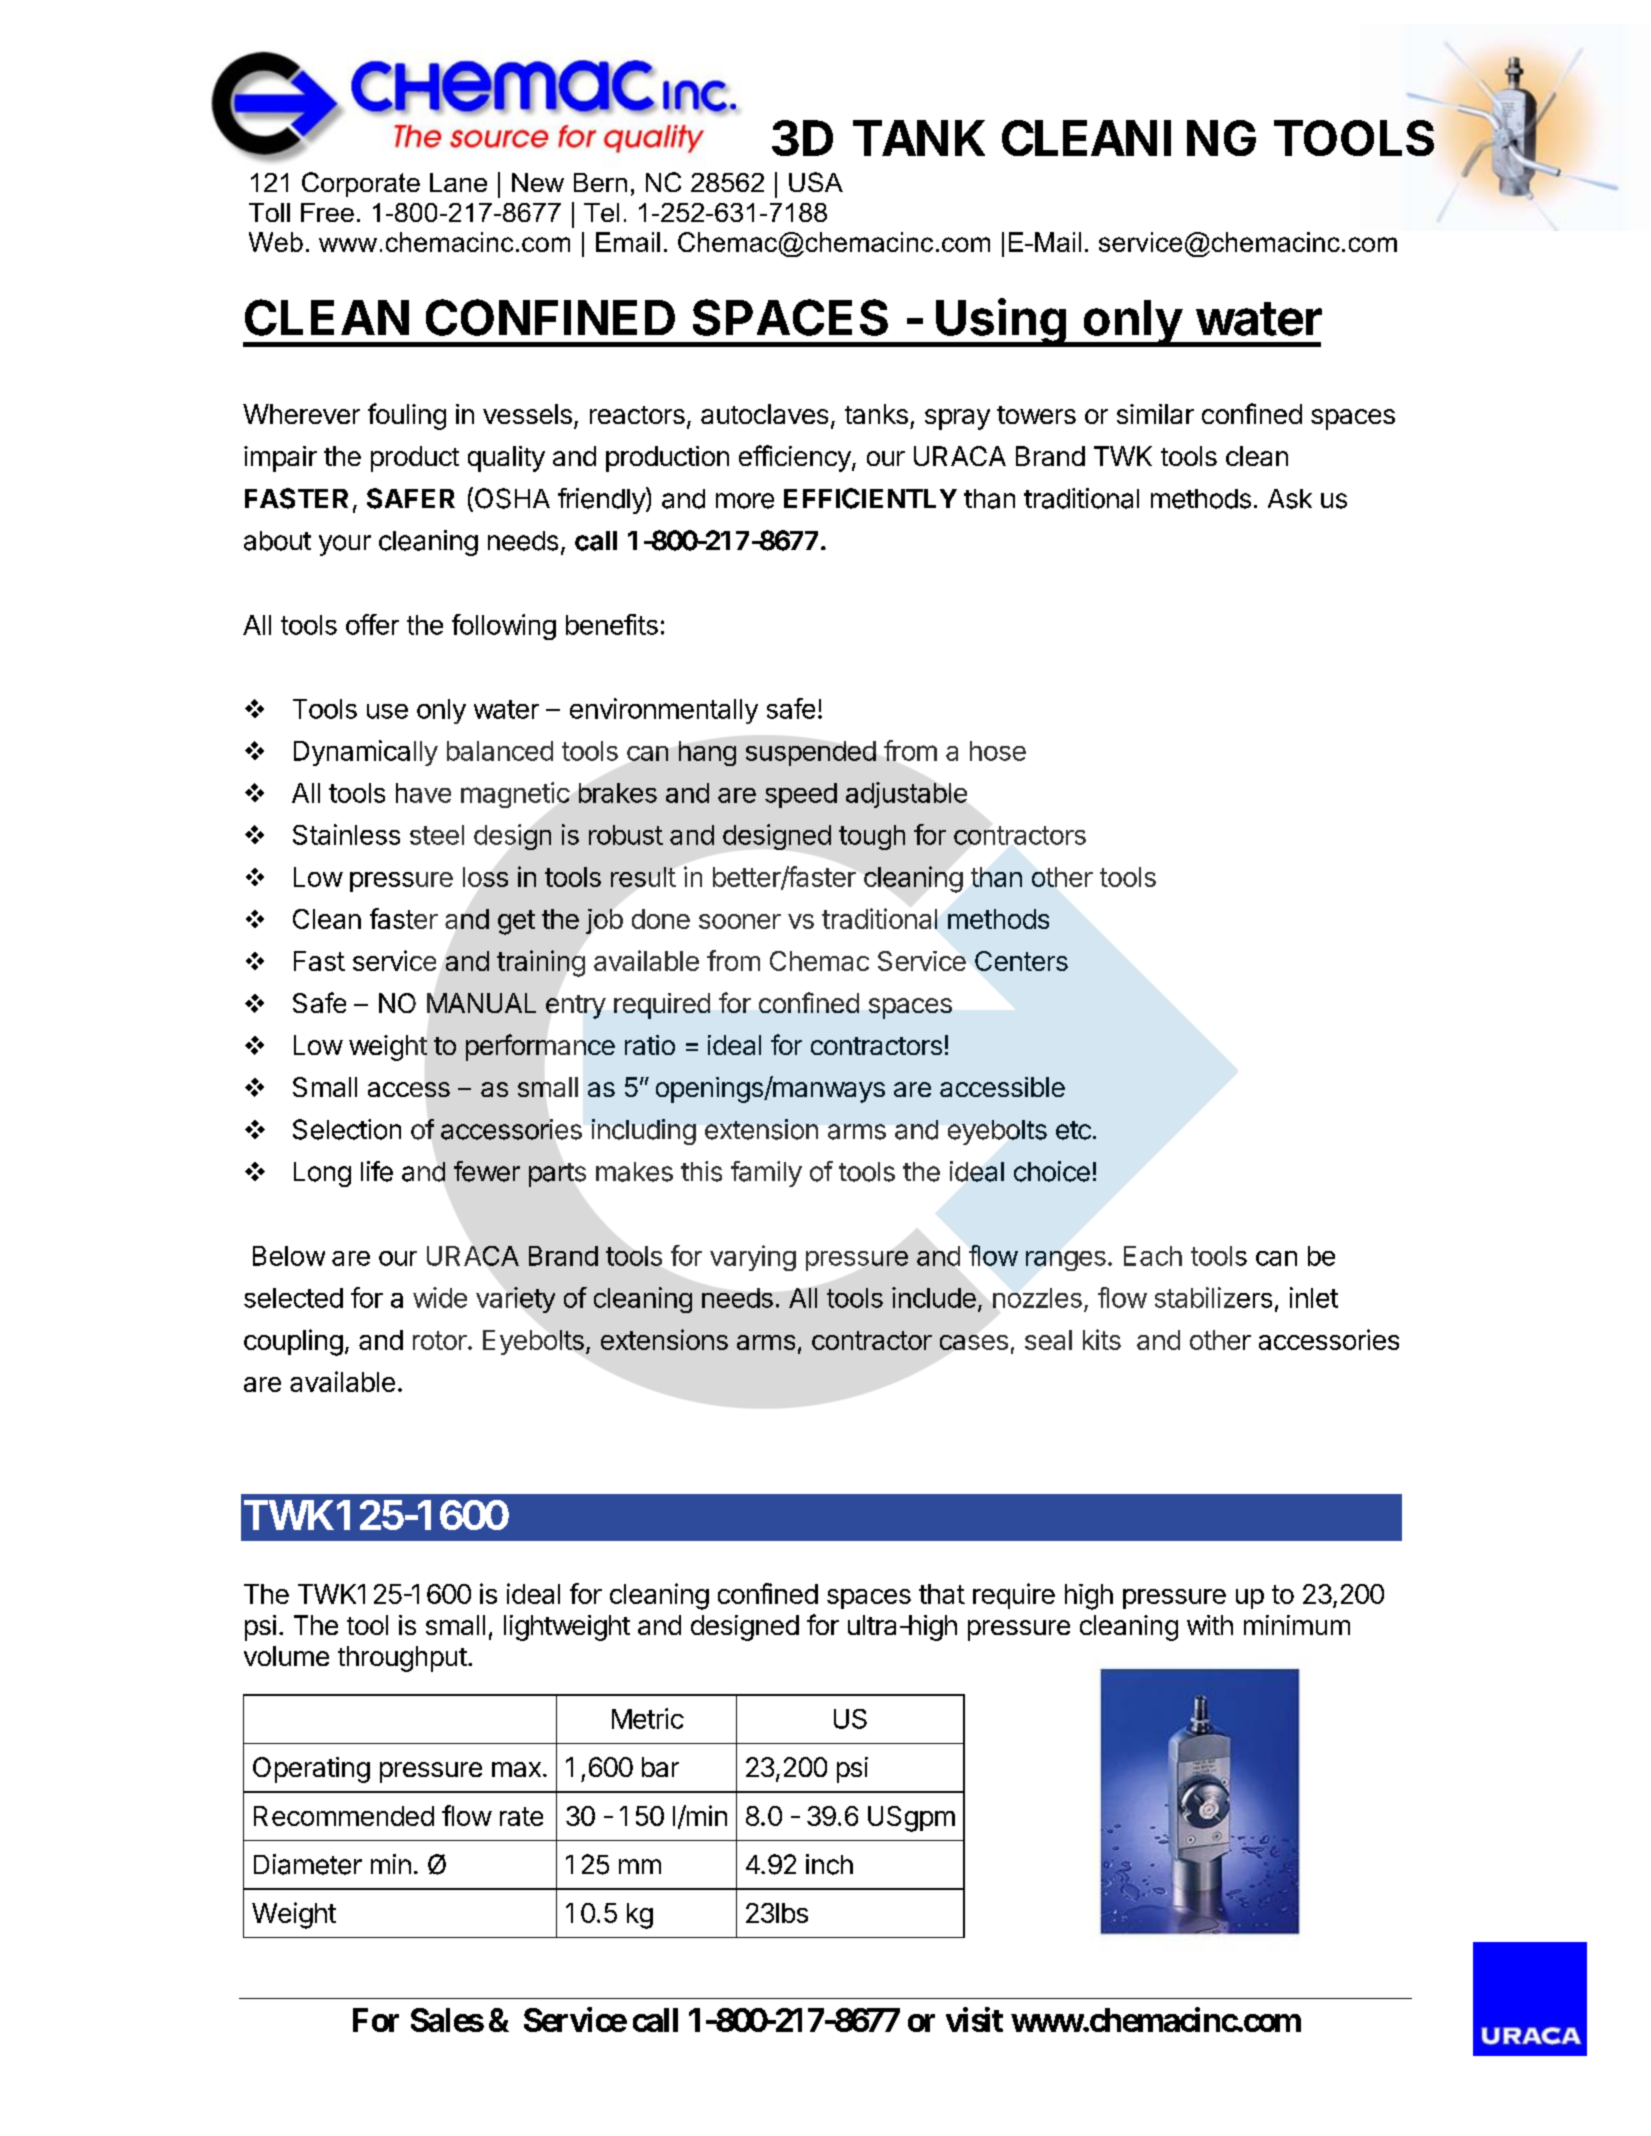 This screenshot has width=1651, height=2136. Describe the element at coordinates (816, 182) in the screenshot. I see `USA` at that location.
